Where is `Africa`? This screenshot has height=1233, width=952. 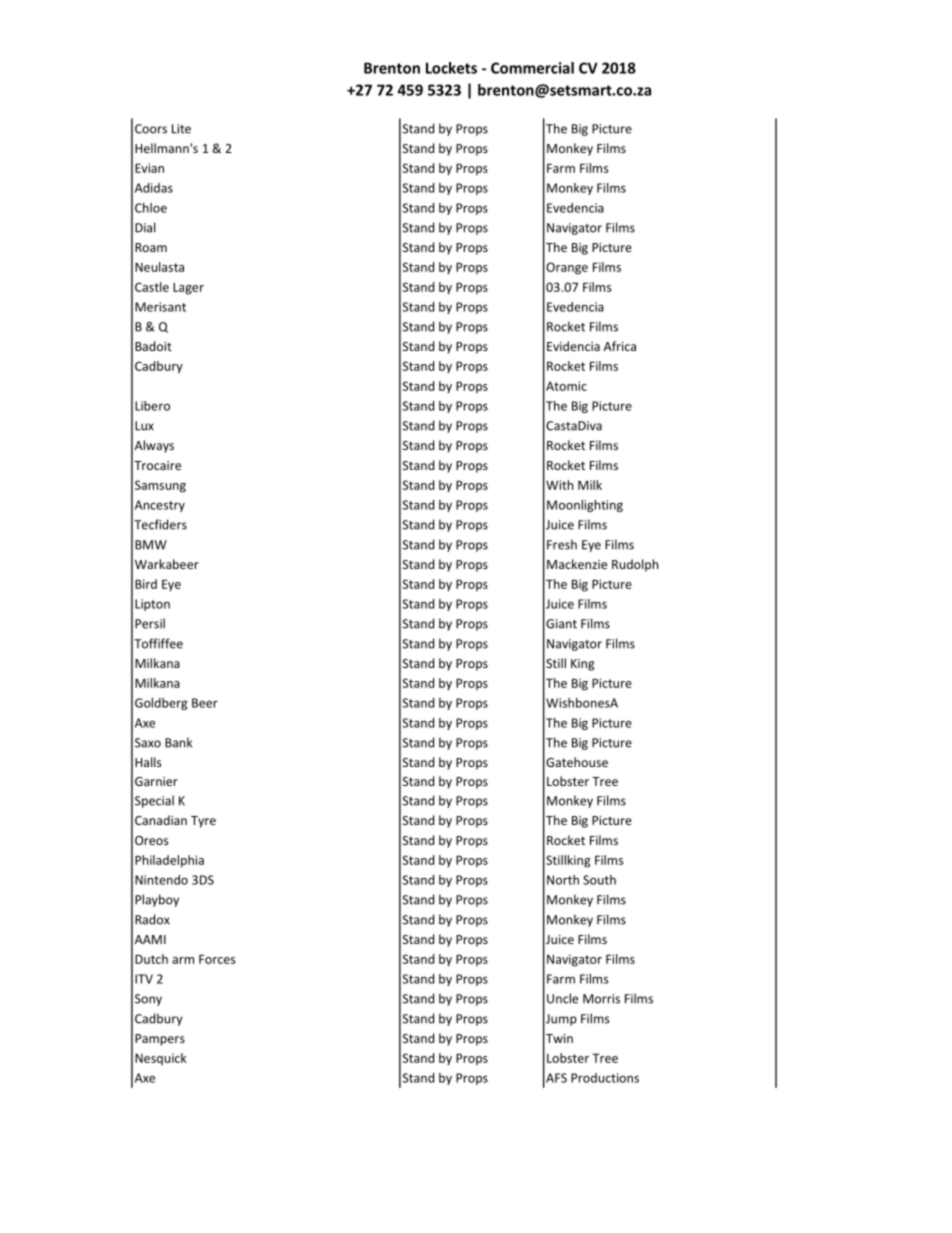 Africa is located at coordinates (620, 346).
